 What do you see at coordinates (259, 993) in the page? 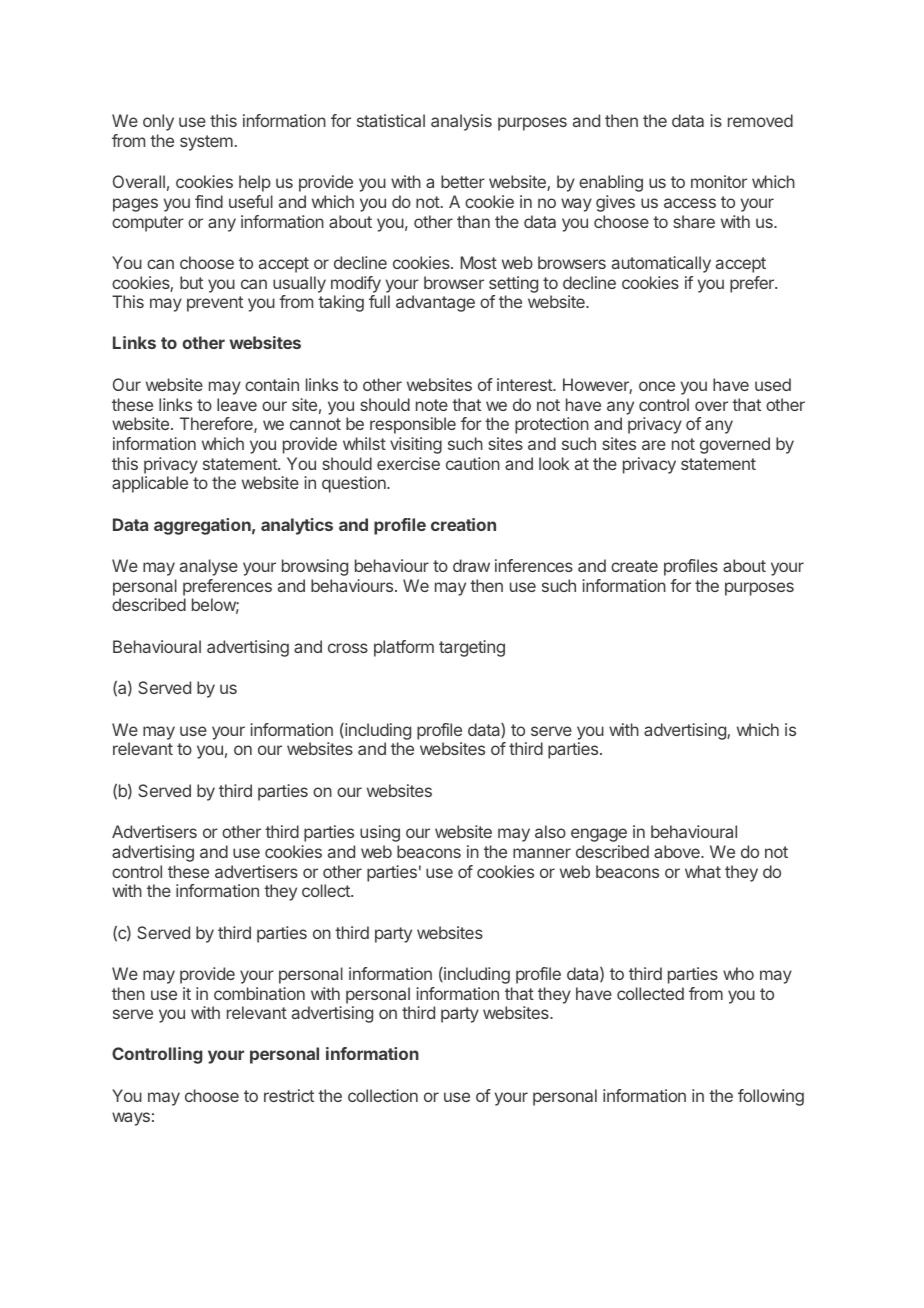
I see `combination` at bounding box center [259, 993].
